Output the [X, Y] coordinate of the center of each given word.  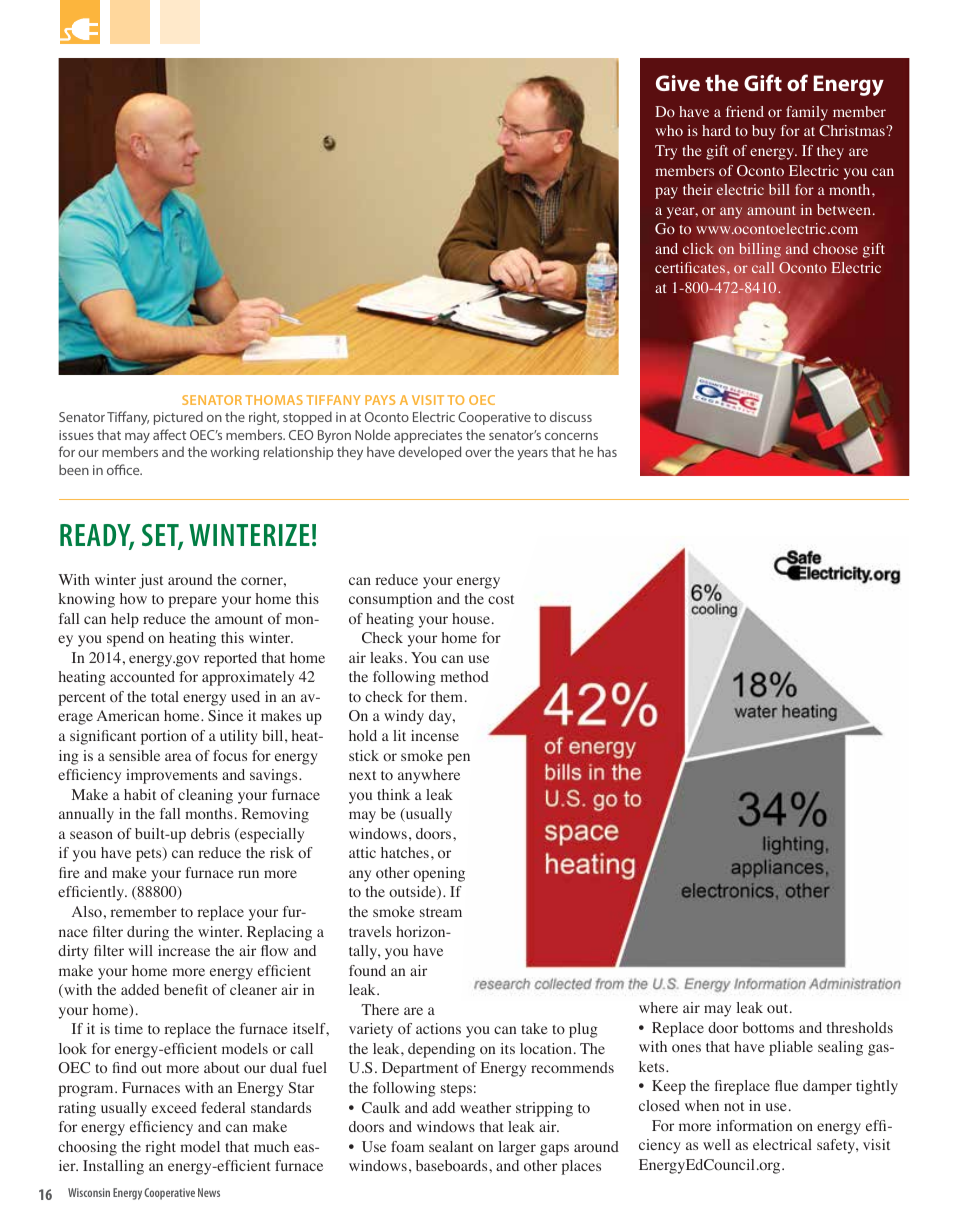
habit [140, 794]
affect [169, 434]
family [807, 113]
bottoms [768, 1028]
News [209, 1192]
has [607, 451]
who [669, 130]
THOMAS [274, 400]
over [478, 453]
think [393, 794]
